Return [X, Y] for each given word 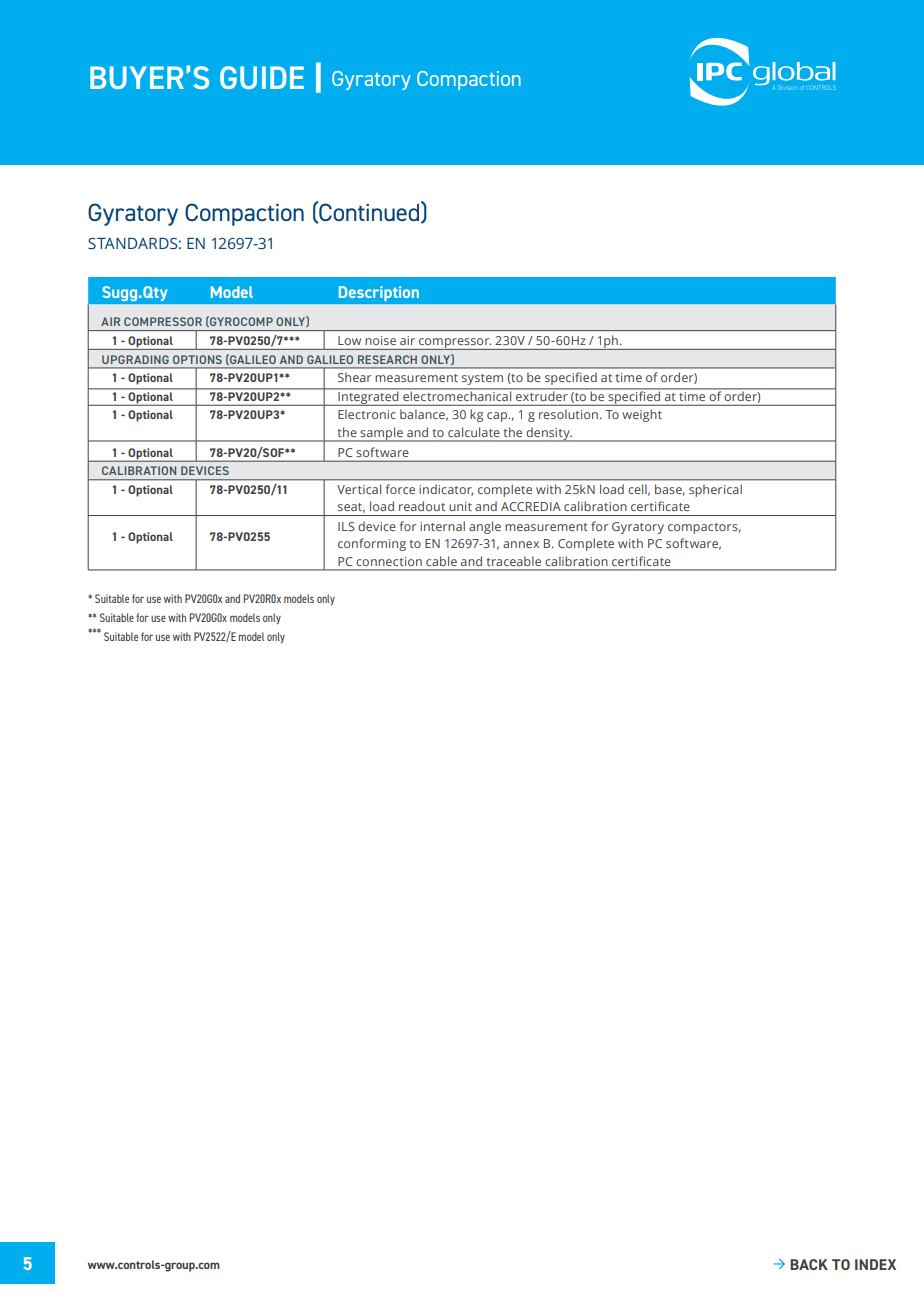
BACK [809, 1264]
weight [642, 415]
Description [379, 293]
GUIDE [262, 77]
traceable [514, 561]
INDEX [875, 1264]
